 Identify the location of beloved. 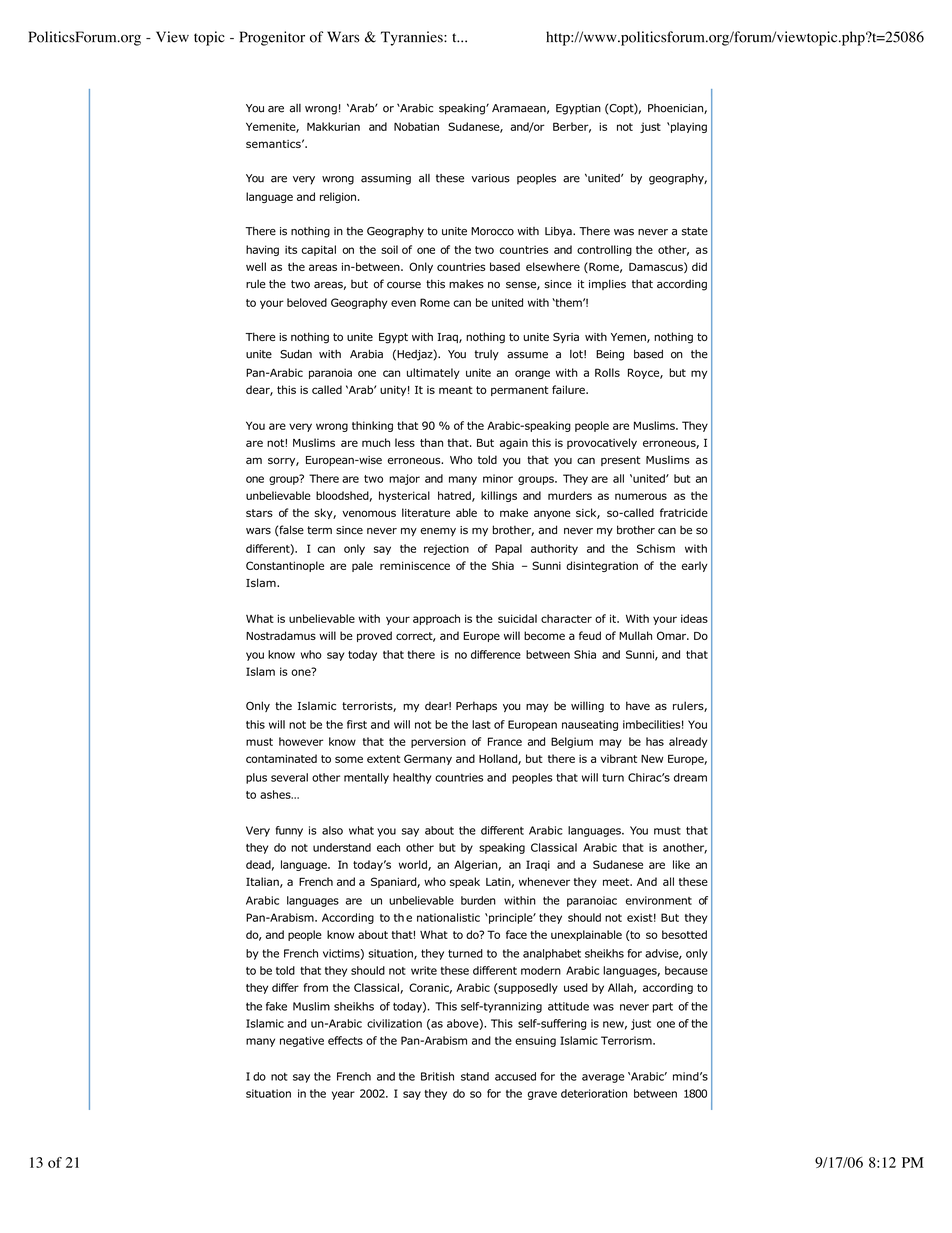
(307, 302).
